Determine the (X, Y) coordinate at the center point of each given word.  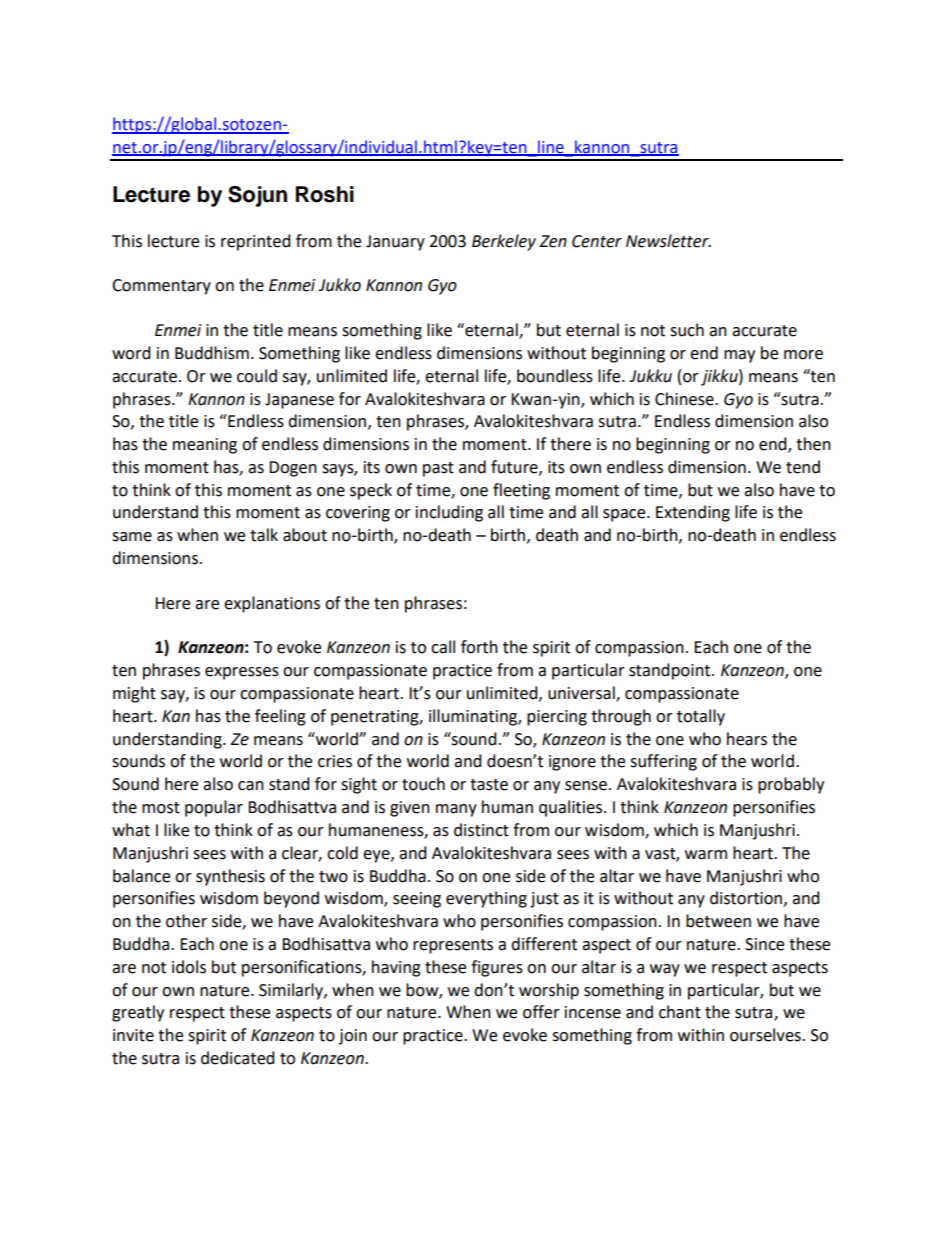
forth (479, 647)
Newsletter (668, 241)
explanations (272, 604)
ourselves (766, 1035)
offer (541, 1012)
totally (701, 717)
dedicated (238, 1058)
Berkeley (504, 242)
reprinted (256, 242)
